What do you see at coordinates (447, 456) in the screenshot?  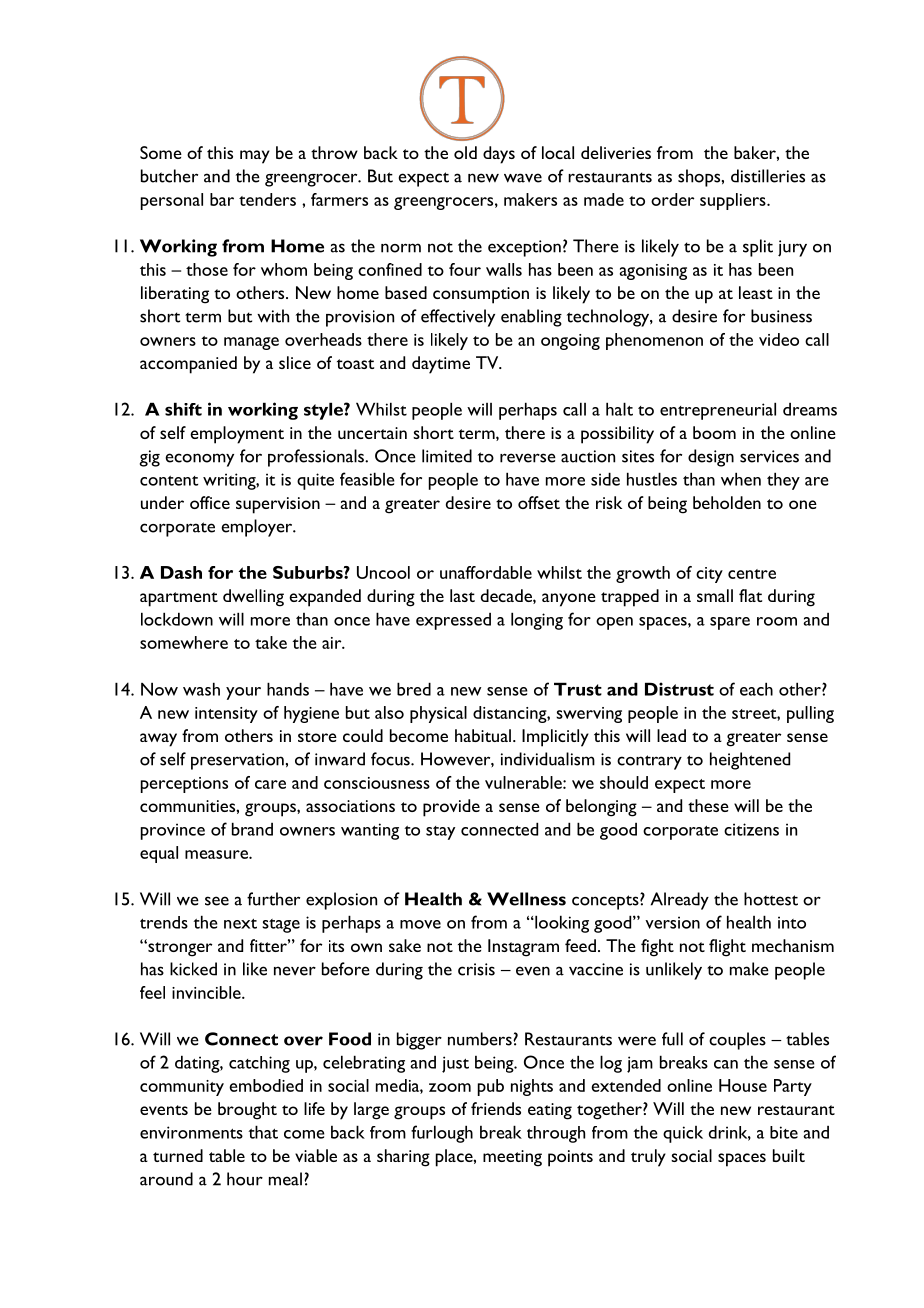 I see `limited` at bounding box center [447, 456].
